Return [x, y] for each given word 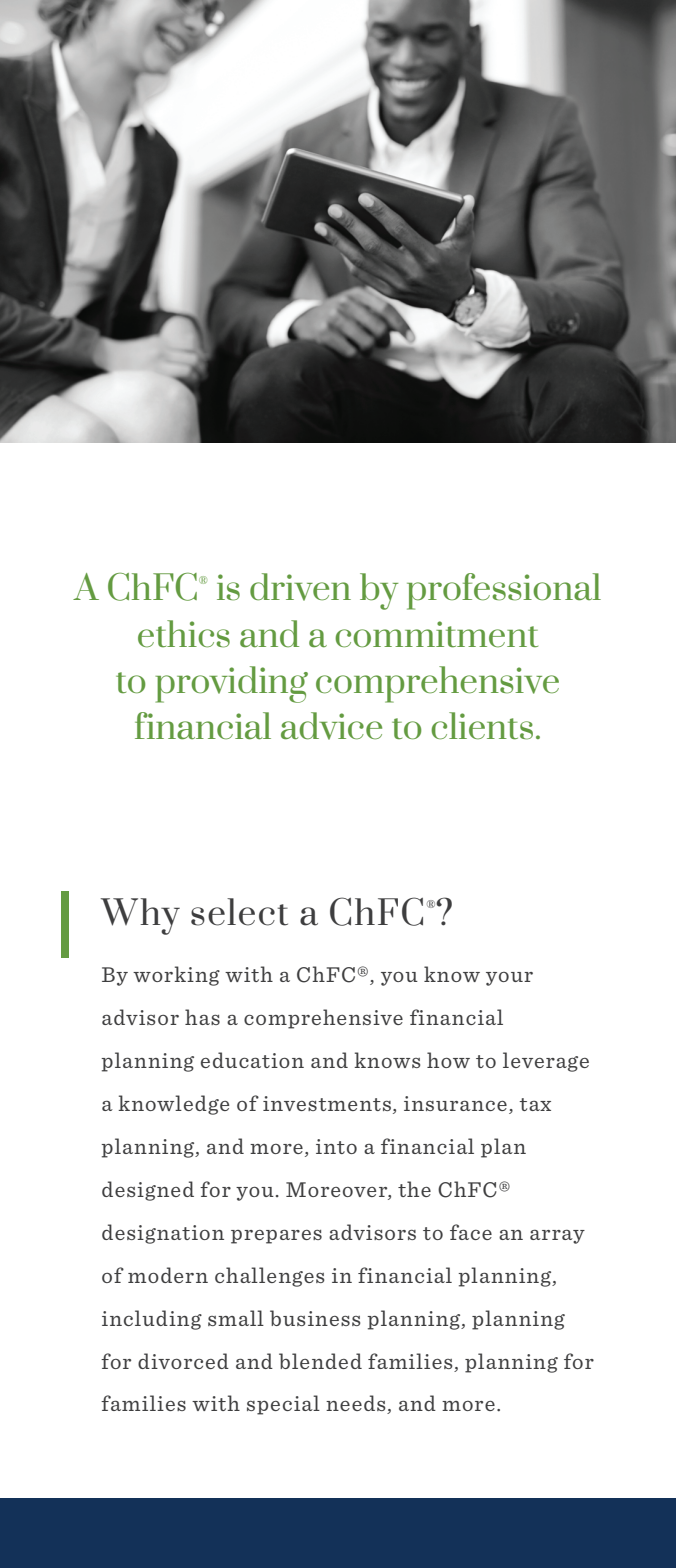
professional [504, 591]
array [557, 1237]
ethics [184, 634]
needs [357, 1404]
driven [300, 587]
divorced [183, 1361]
